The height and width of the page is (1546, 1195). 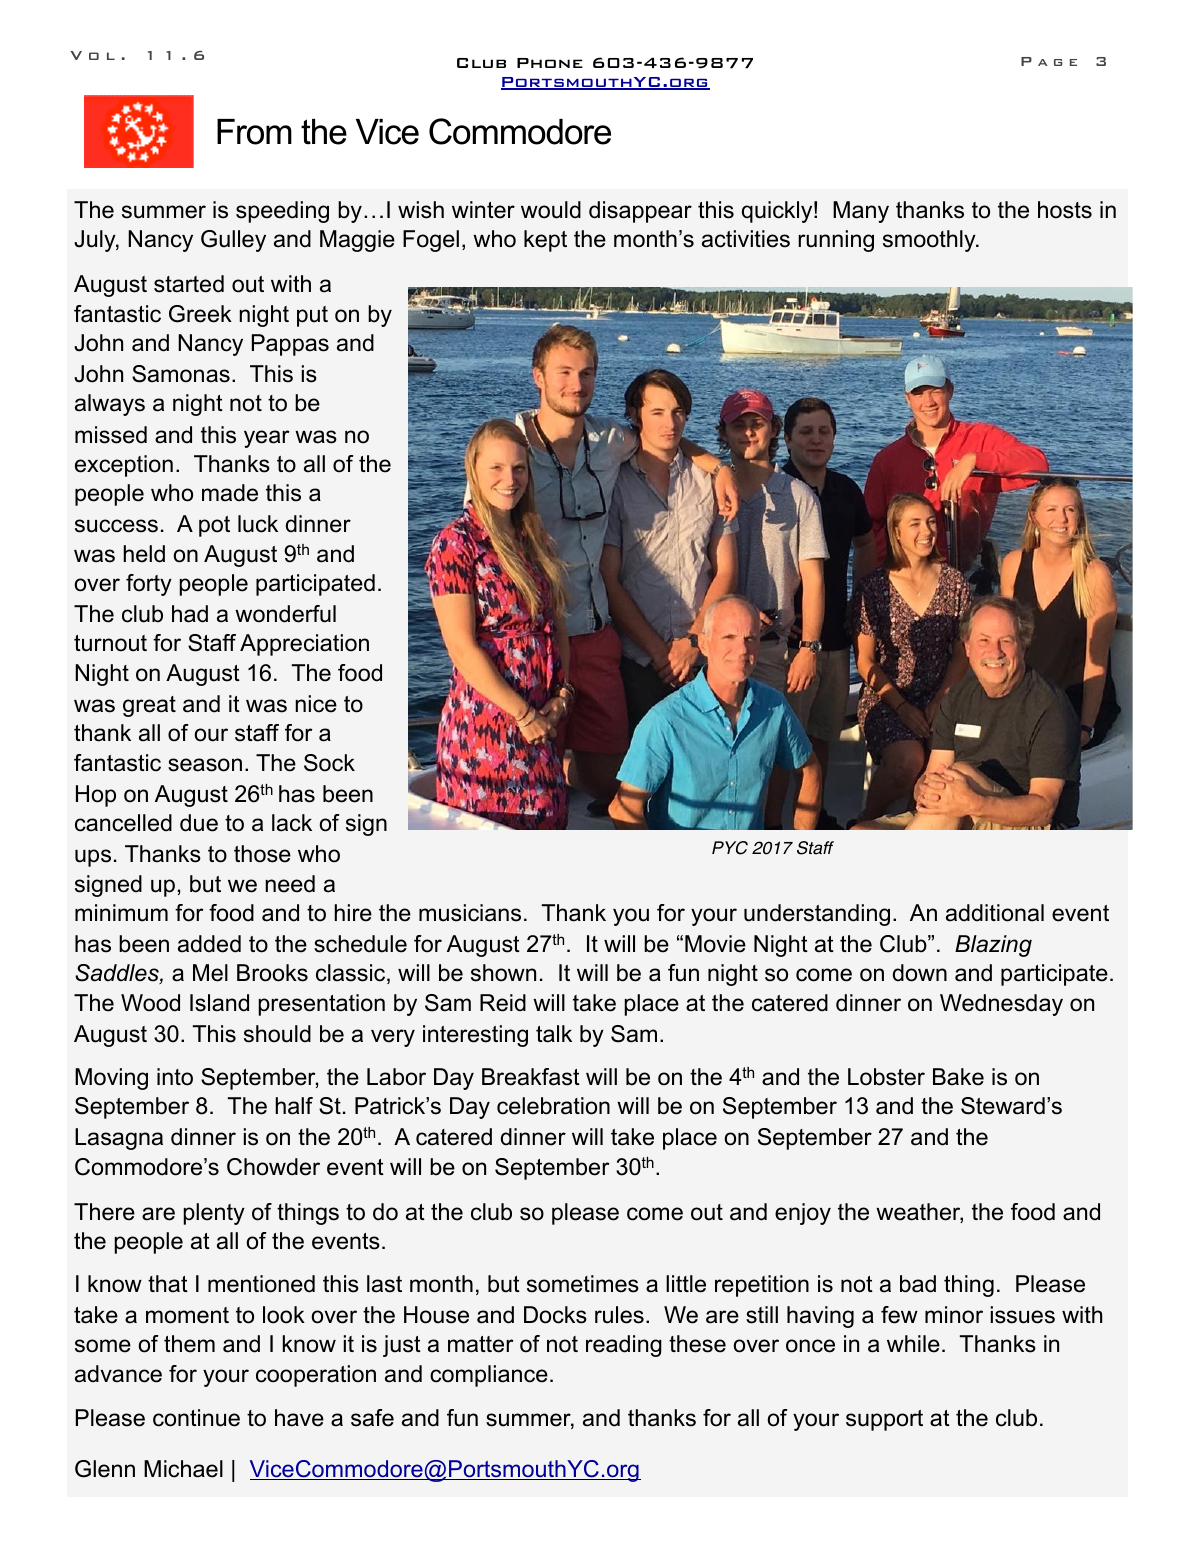 What do you see at coordinates (196, 1418) in the page?
I see `continue` at bounding box center [196, 1418].
